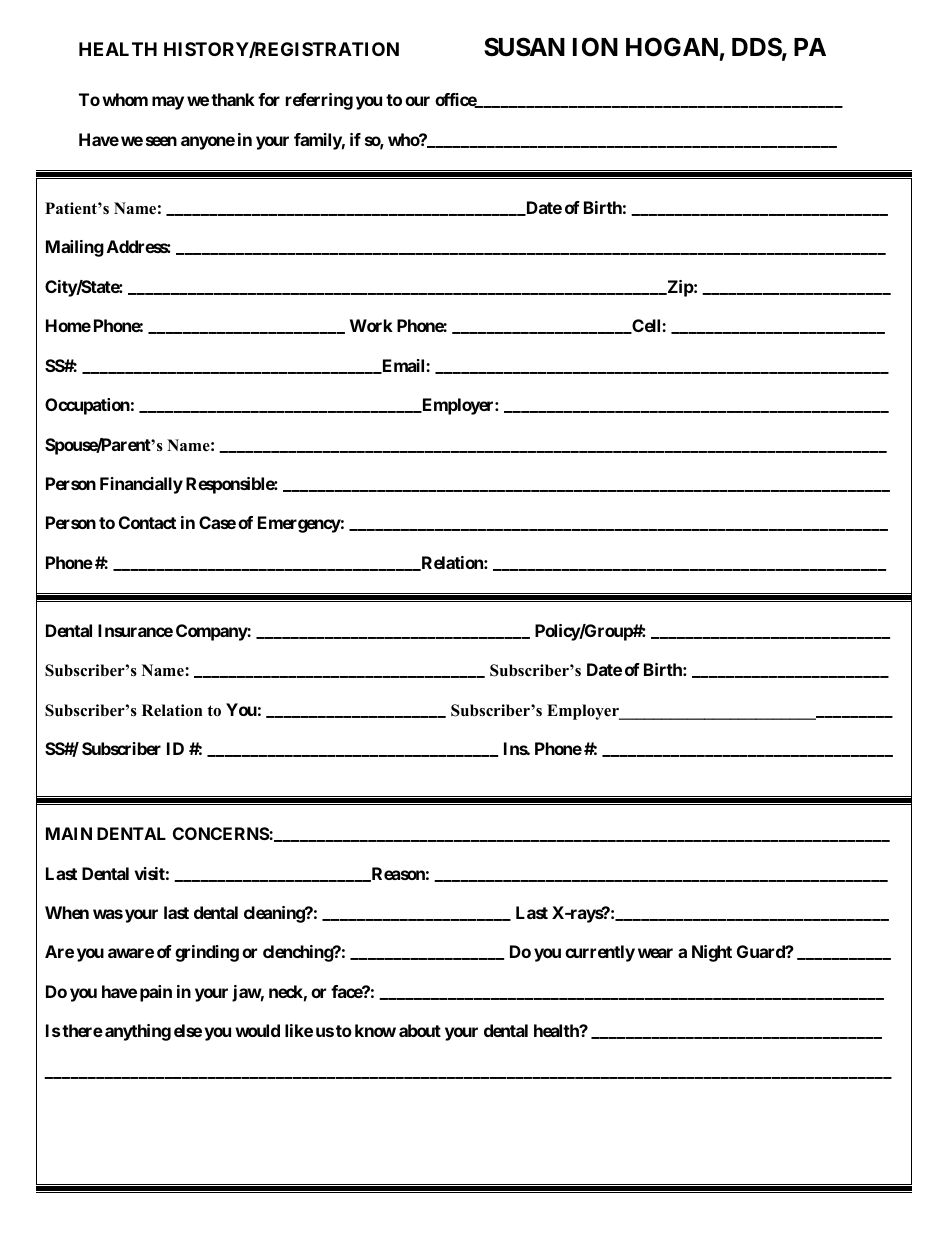 The width and height of the page is (952, 1233). I want to click on currently, so click(600, 953).
